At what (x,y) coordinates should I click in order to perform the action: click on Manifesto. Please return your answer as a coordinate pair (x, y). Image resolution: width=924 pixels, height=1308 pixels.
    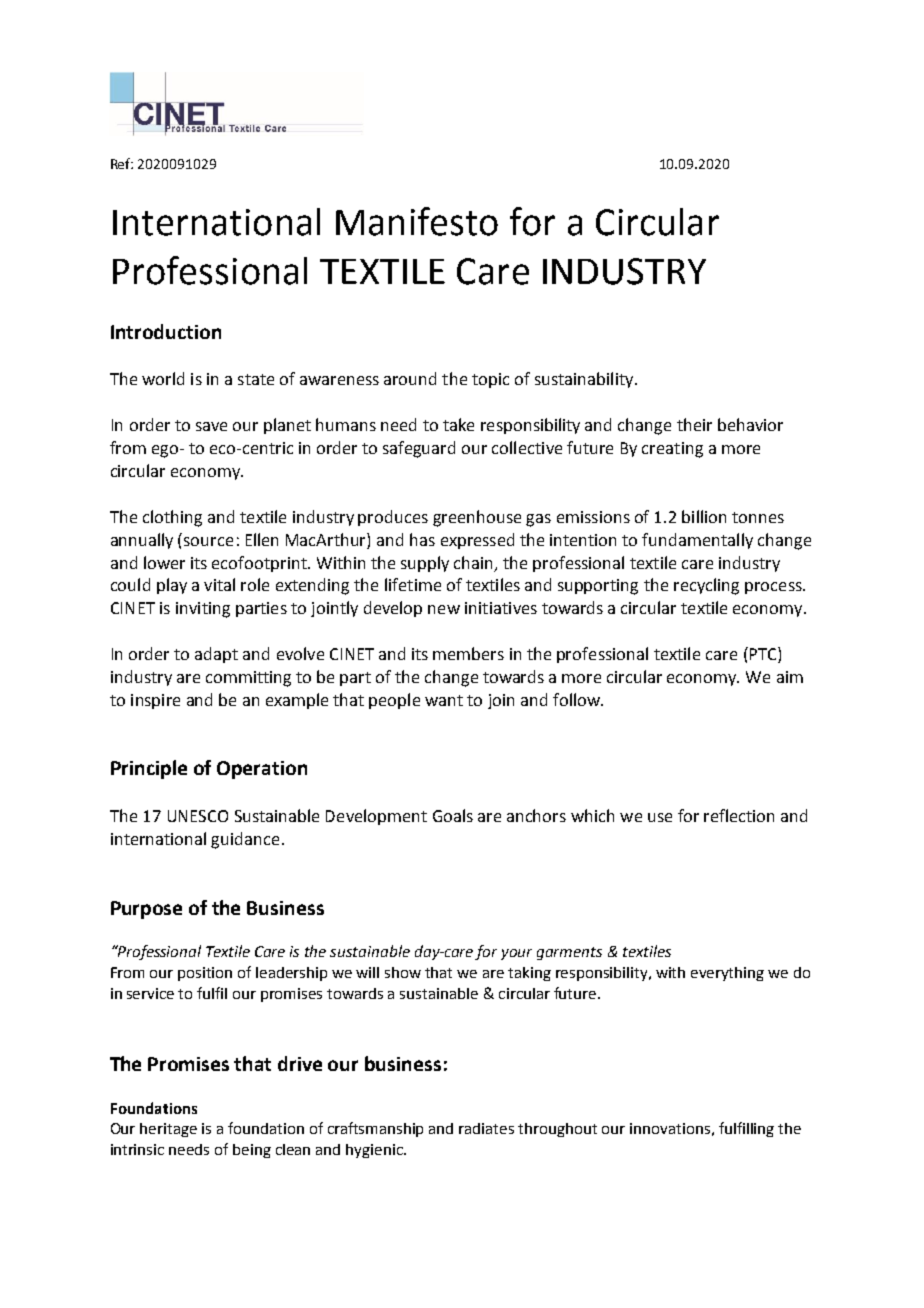
    Looking at the image, I should click on (417, 221).
